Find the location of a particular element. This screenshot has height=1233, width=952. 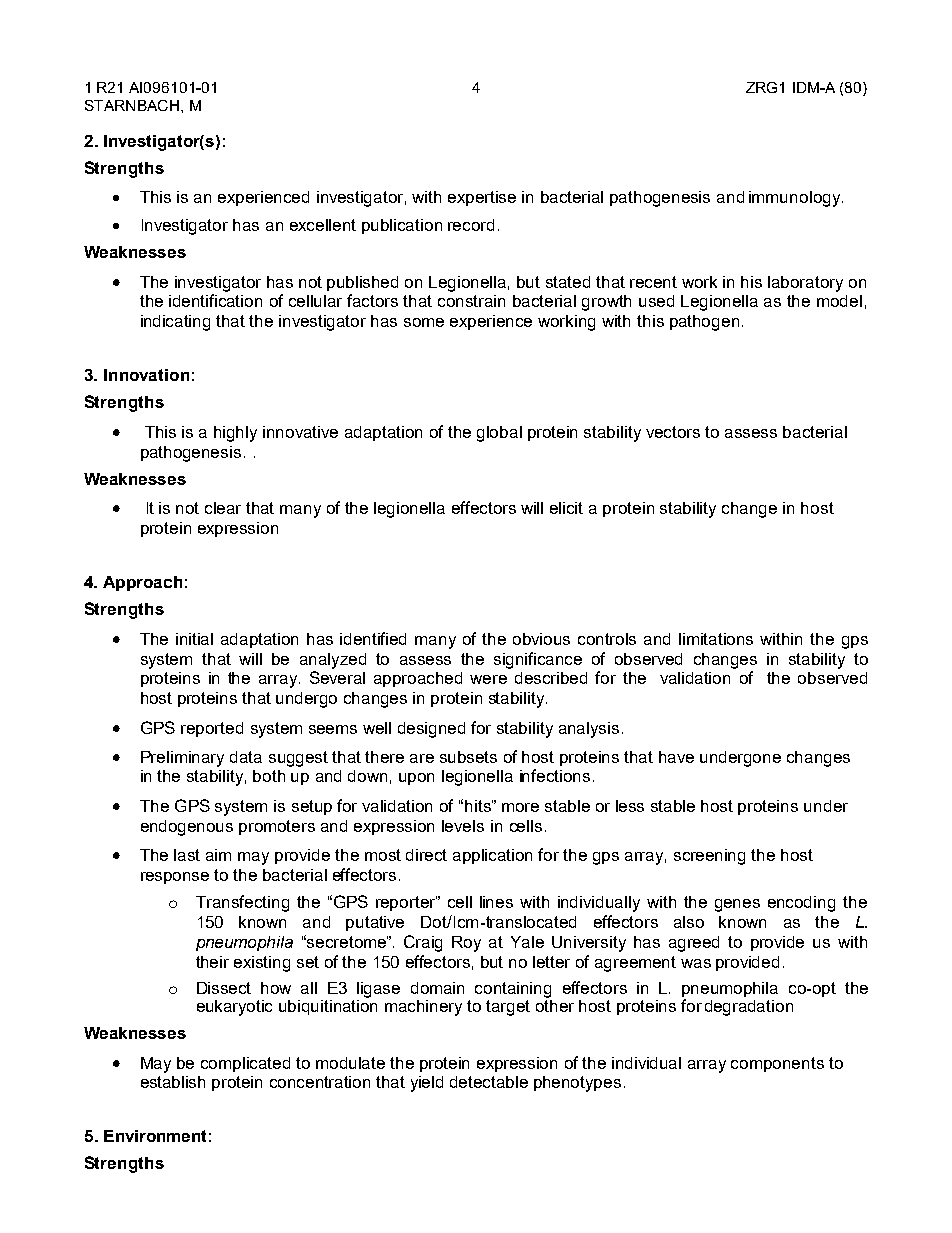

record is located at coordinates (471, 225).
